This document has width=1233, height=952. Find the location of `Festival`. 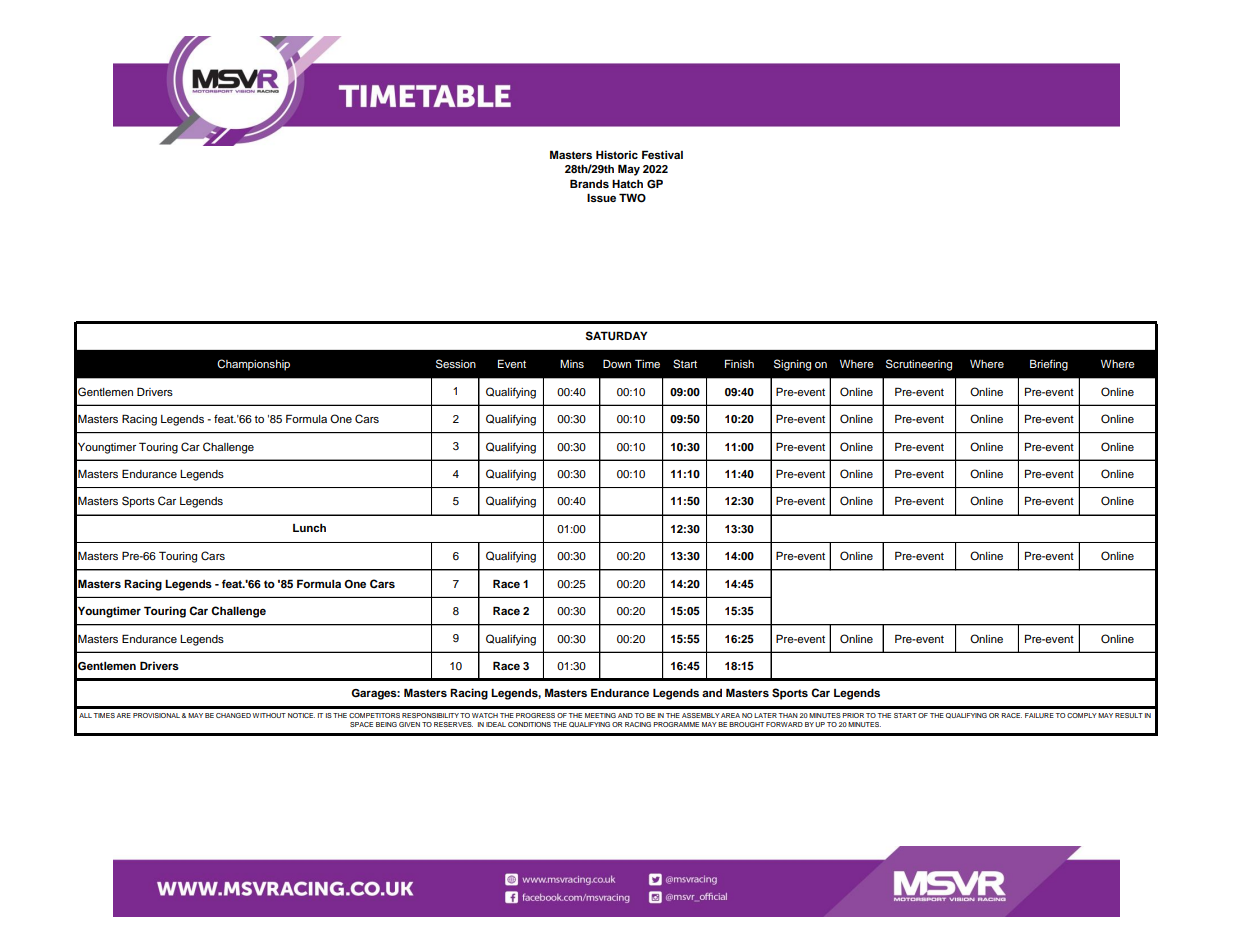

Festival is located at coordinates (662, 154).
